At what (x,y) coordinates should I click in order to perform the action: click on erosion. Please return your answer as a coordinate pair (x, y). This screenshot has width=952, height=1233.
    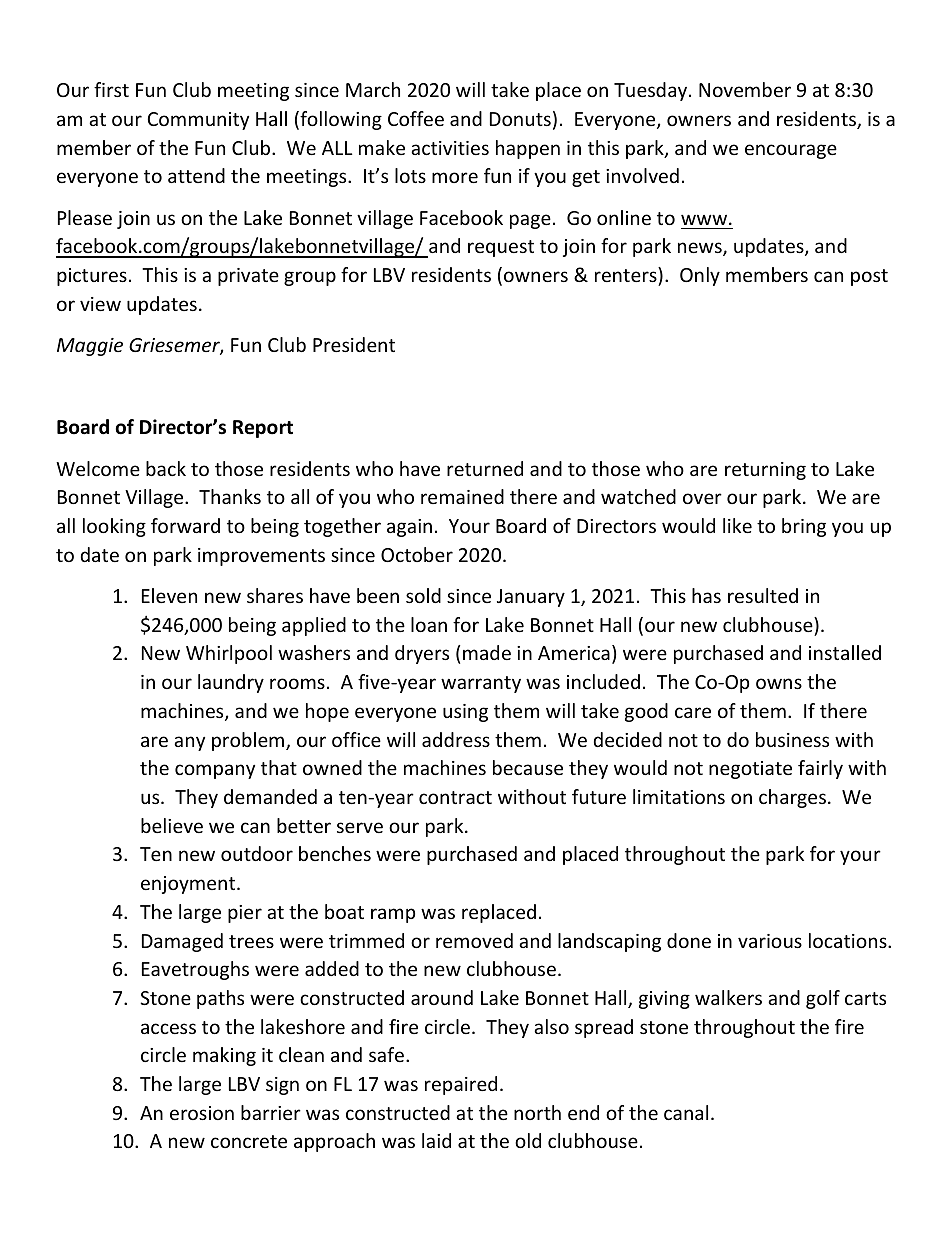
    Looking at the image, I should click on (202, 1113).
